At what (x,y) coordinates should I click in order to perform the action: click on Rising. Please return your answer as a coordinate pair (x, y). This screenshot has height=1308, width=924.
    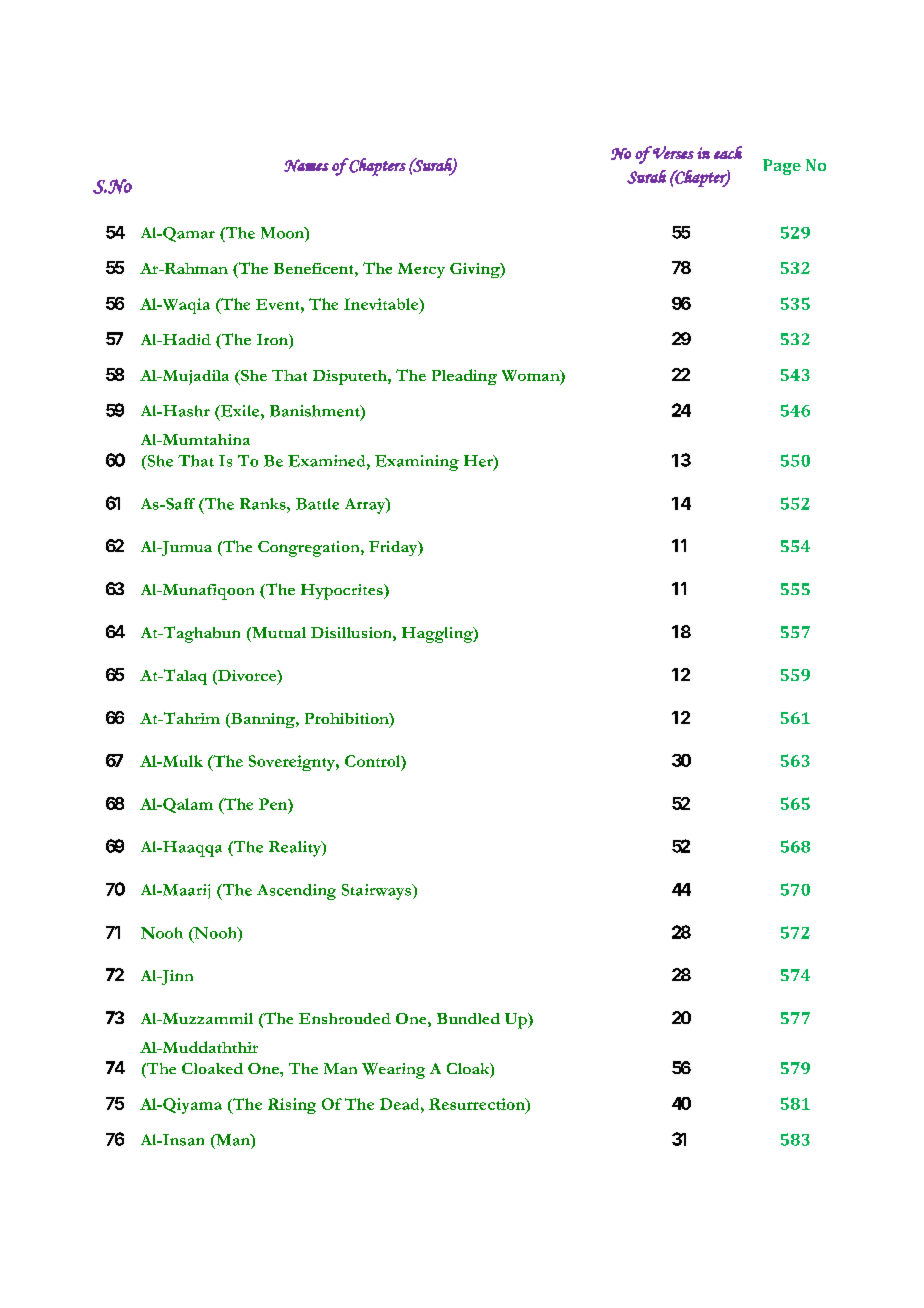
    Looking at the image, I should click on (292, 1106).
